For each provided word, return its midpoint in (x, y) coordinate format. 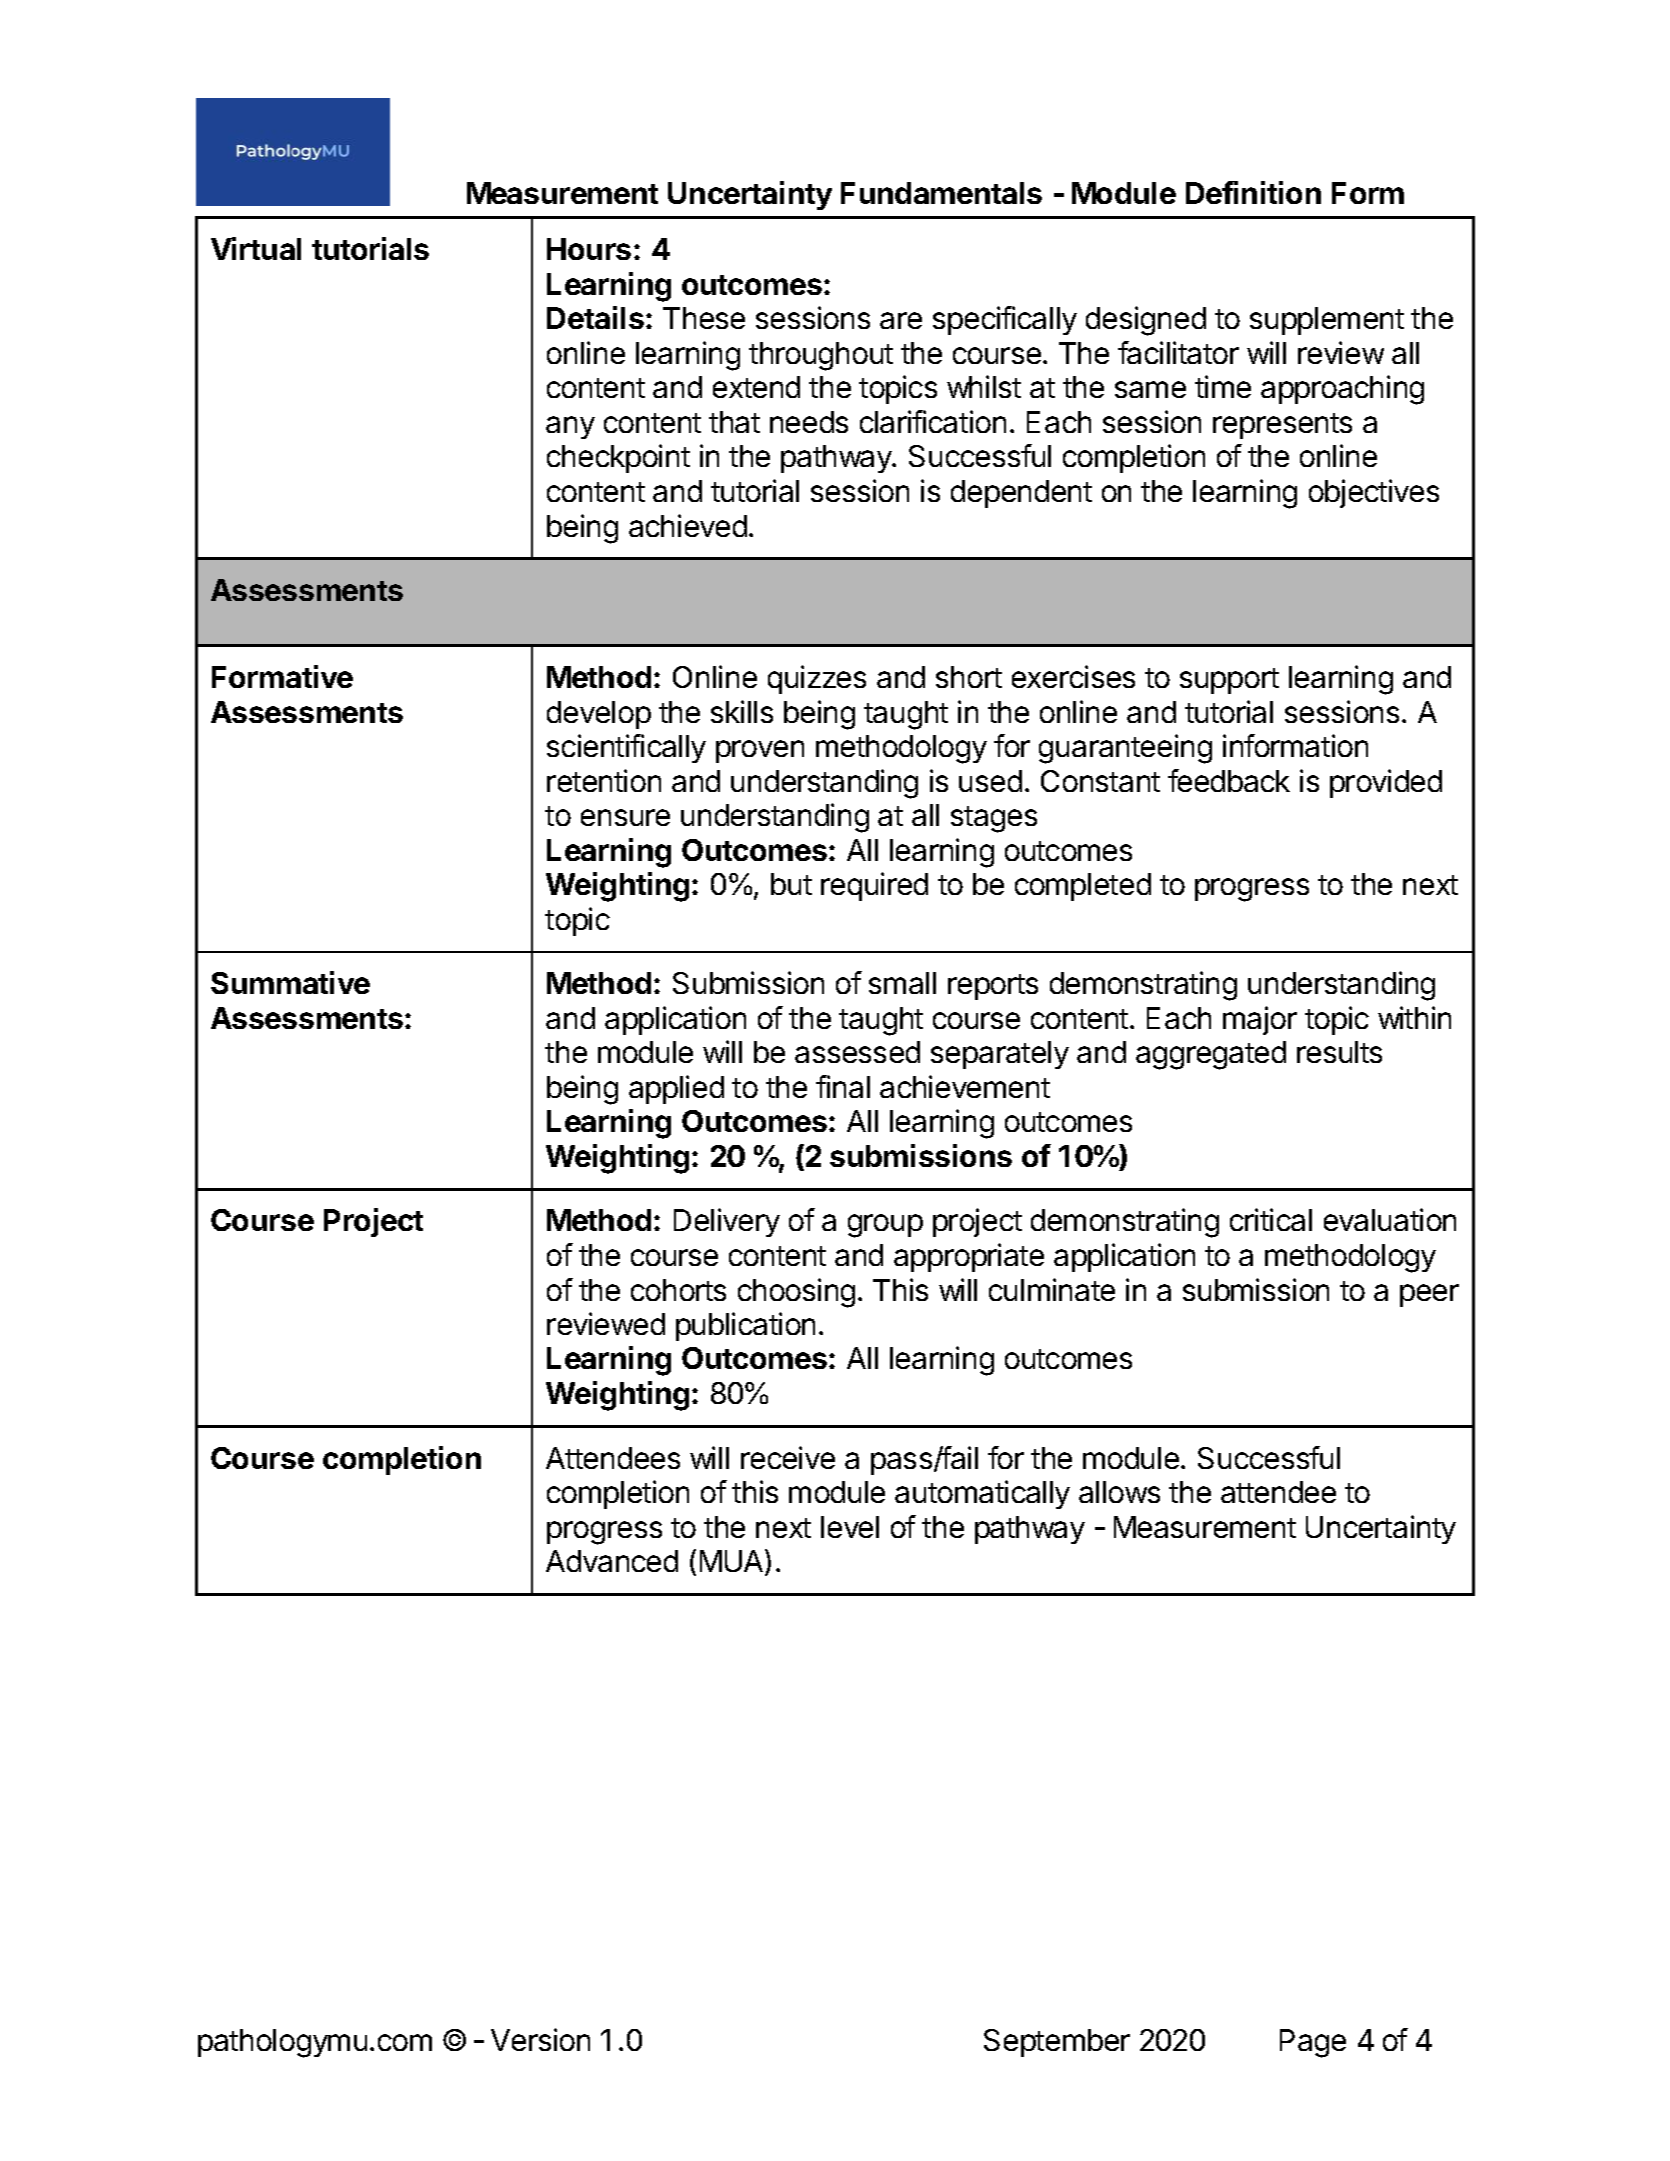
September (1057, 2043)
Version (540, 2039)
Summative (290, 982)
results (1339, 1052)
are (901, 320)
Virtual (256, 248)
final (843, 1086)
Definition (1253, 192)
